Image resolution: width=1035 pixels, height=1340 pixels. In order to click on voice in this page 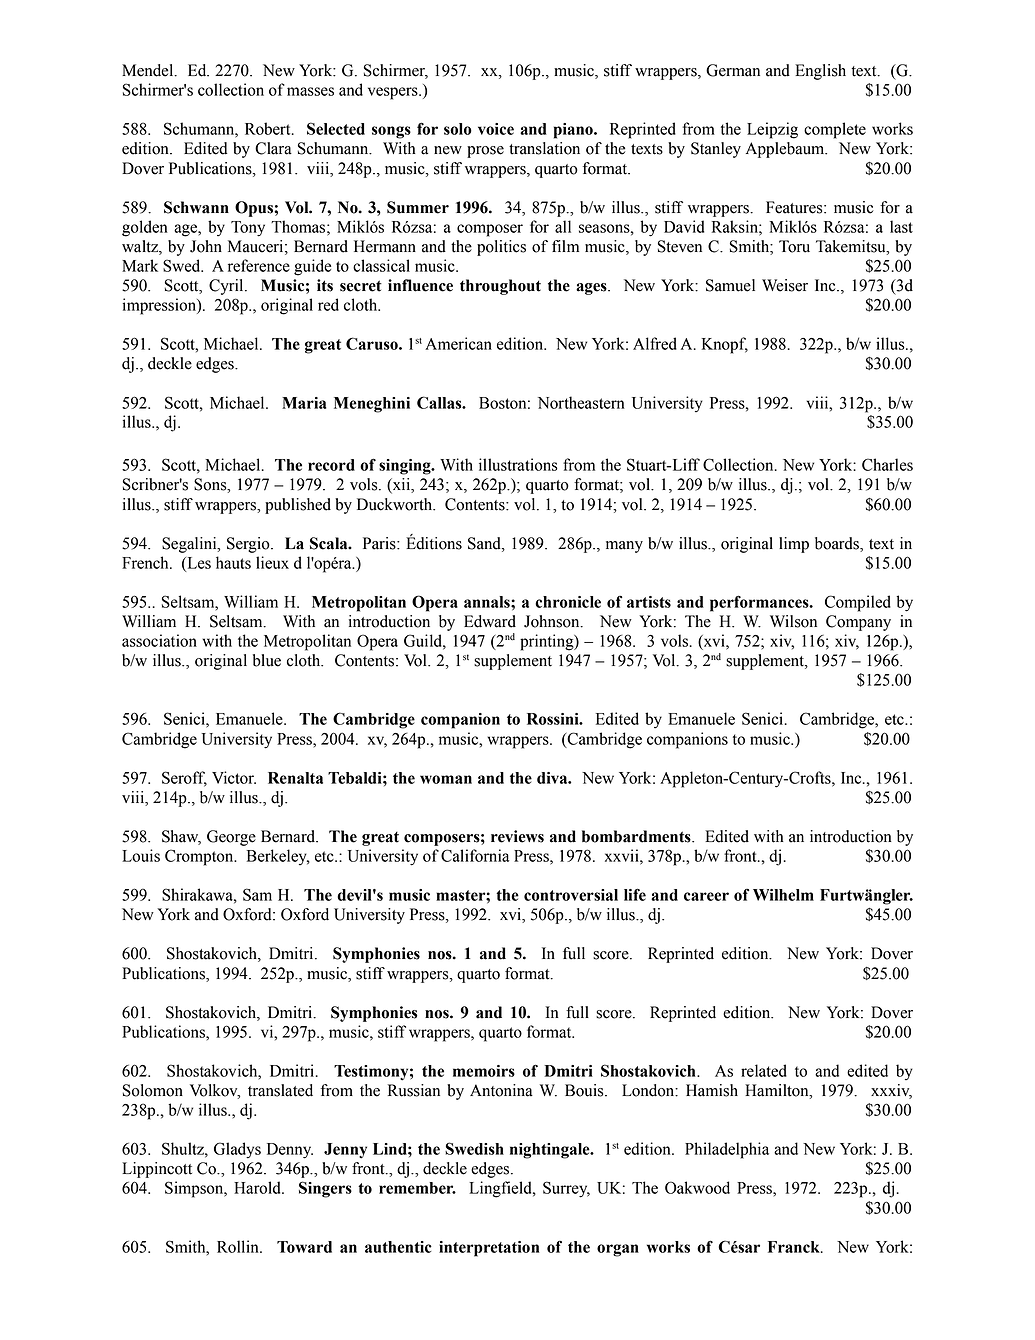, I will do `click(496, 129)`.
